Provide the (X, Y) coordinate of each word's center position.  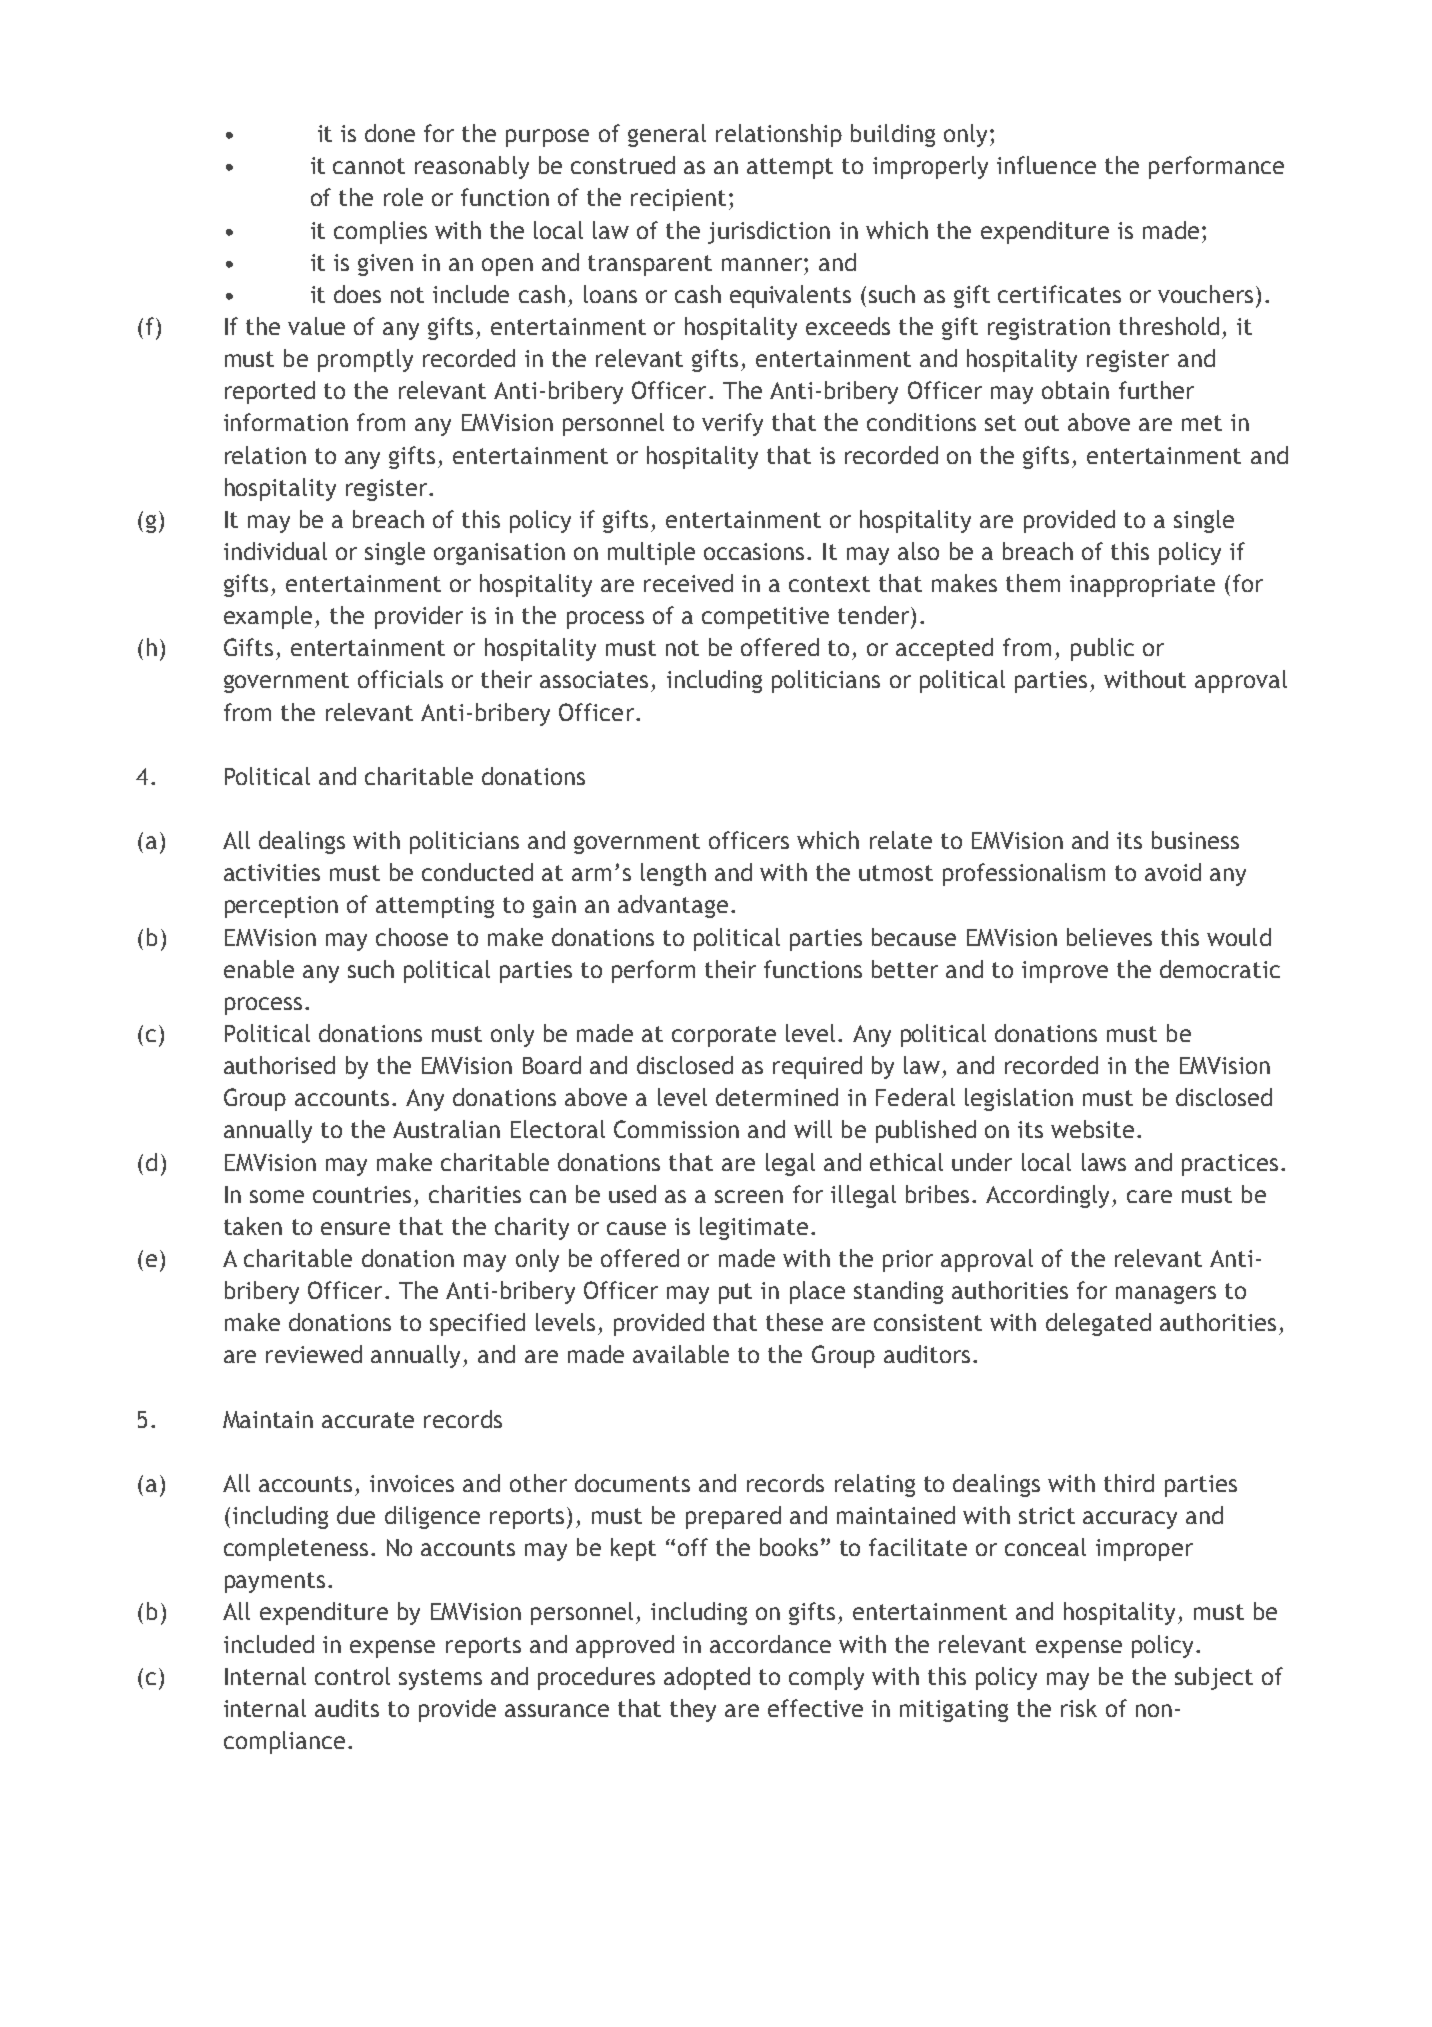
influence (1046, 165)
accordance (770, 1644)
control (352, 1676)
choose (412, 937)
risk (1079, 1708)
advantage (673, 906)
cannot (369, 166)
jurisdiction (769, 232)
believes (1109, 937)
